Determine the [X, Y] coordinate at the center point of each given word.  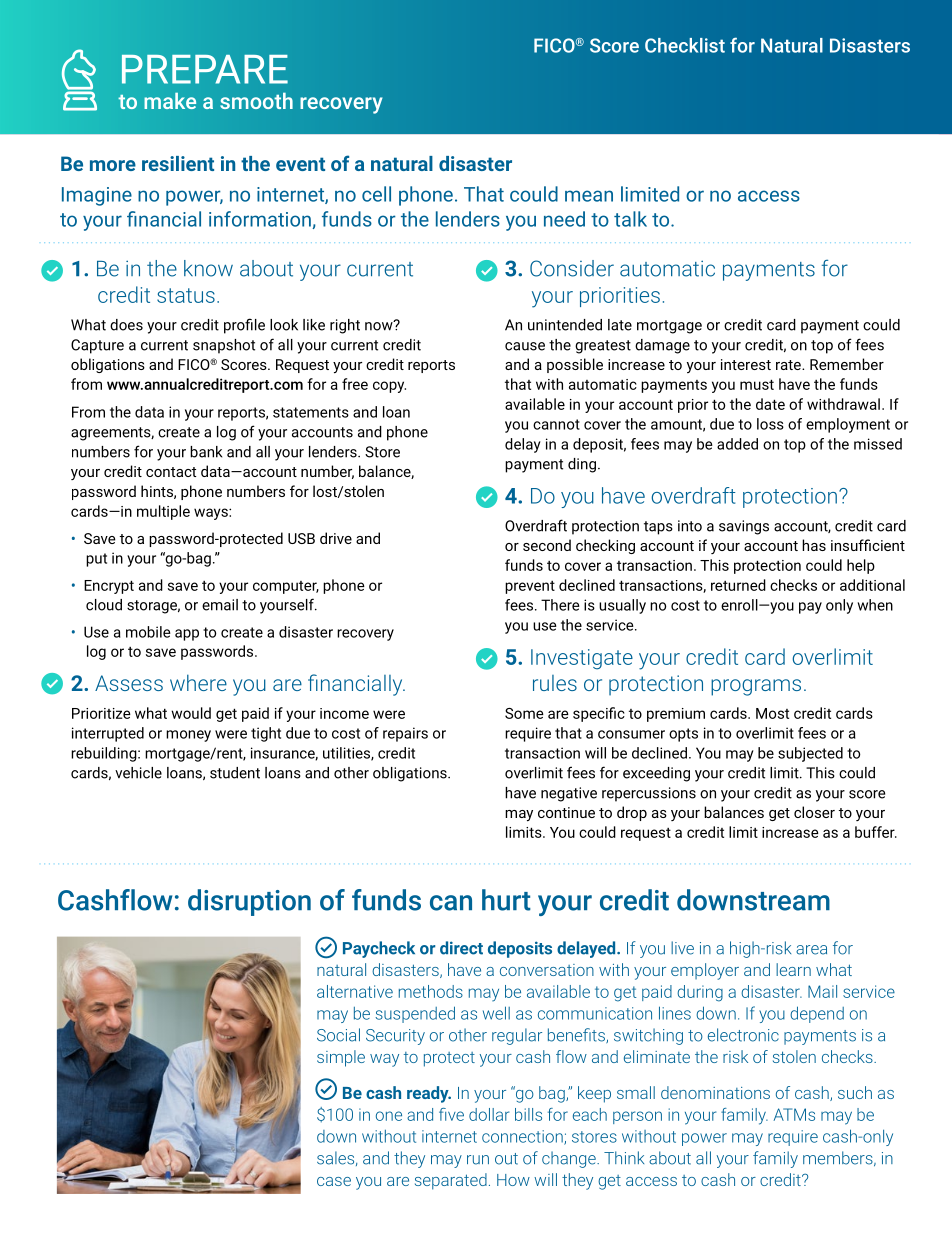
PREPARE [205, 69]
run [478, 1160]
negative [569, 794]
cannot [556, 424]
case [334, 1181]
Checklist [685, 45]
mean [589, 196]
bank [206, 452]
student [235, 773]
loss [770, 424]
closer [814, 812]
